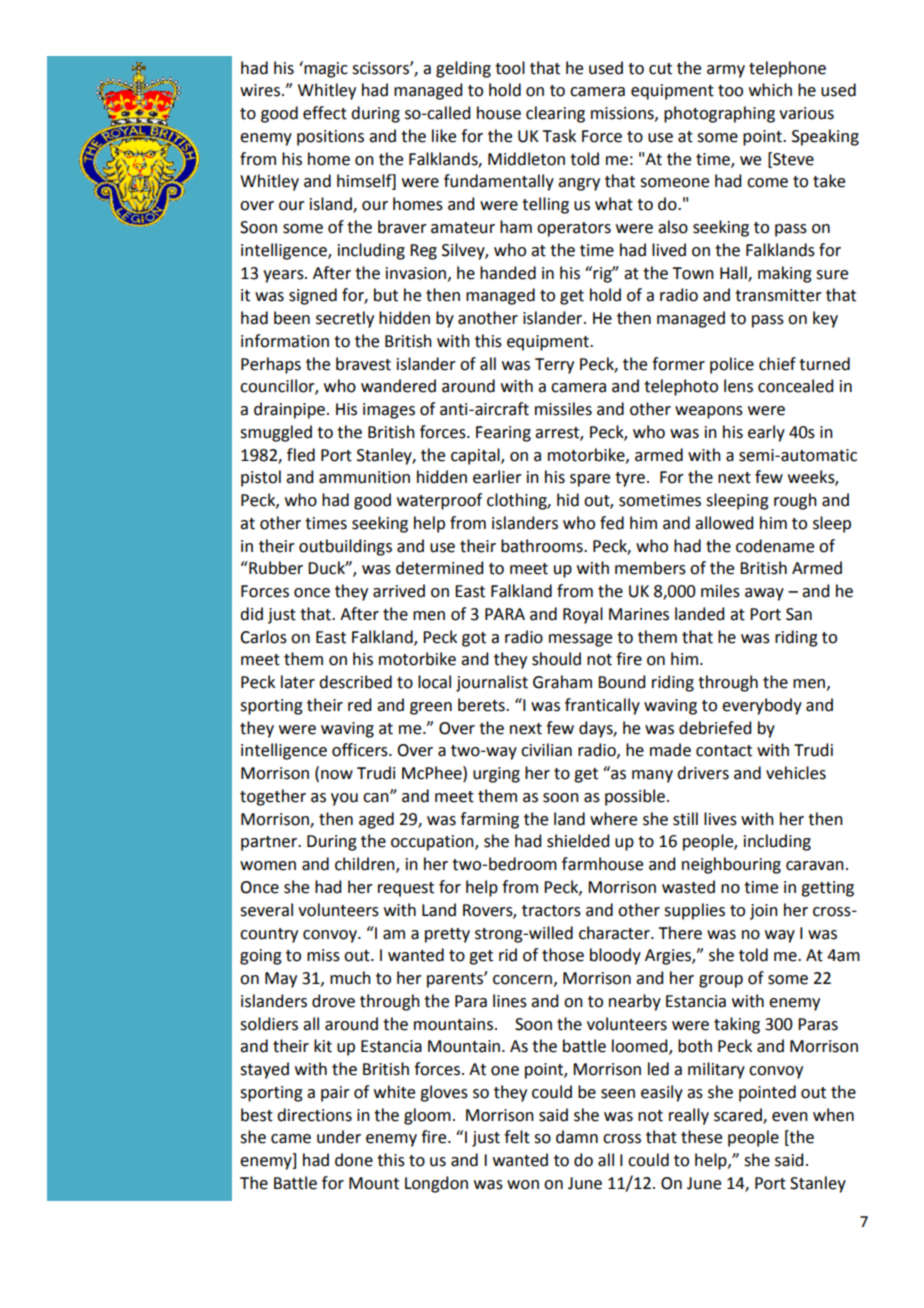  Describe the element at coordinates (770, 90) in the screenshot. I see `which` at that location.
